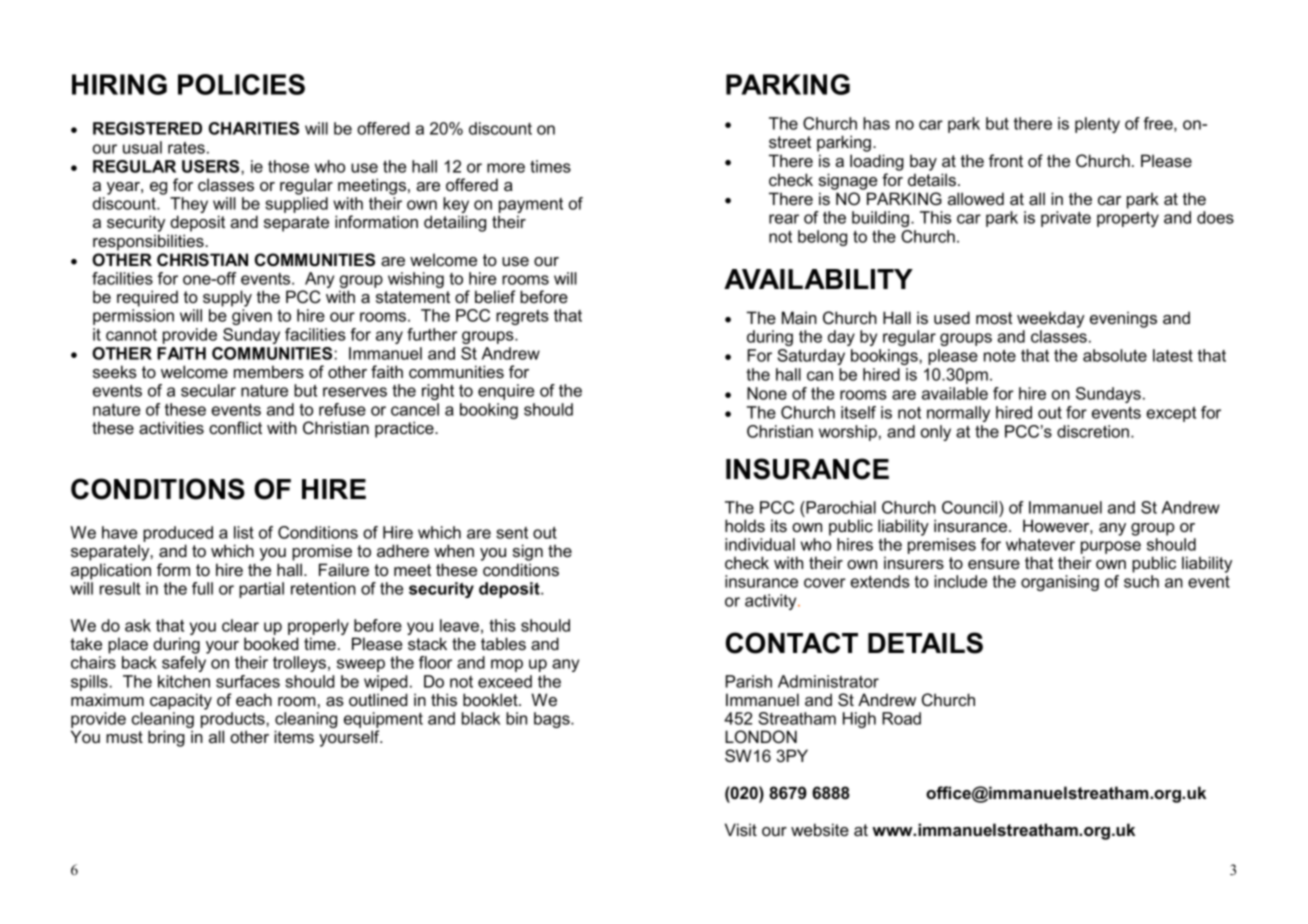 The width and height of the page is (1308, 924). Describe the element at coordinates (876, 123) in the page. I see `has` at that location.
